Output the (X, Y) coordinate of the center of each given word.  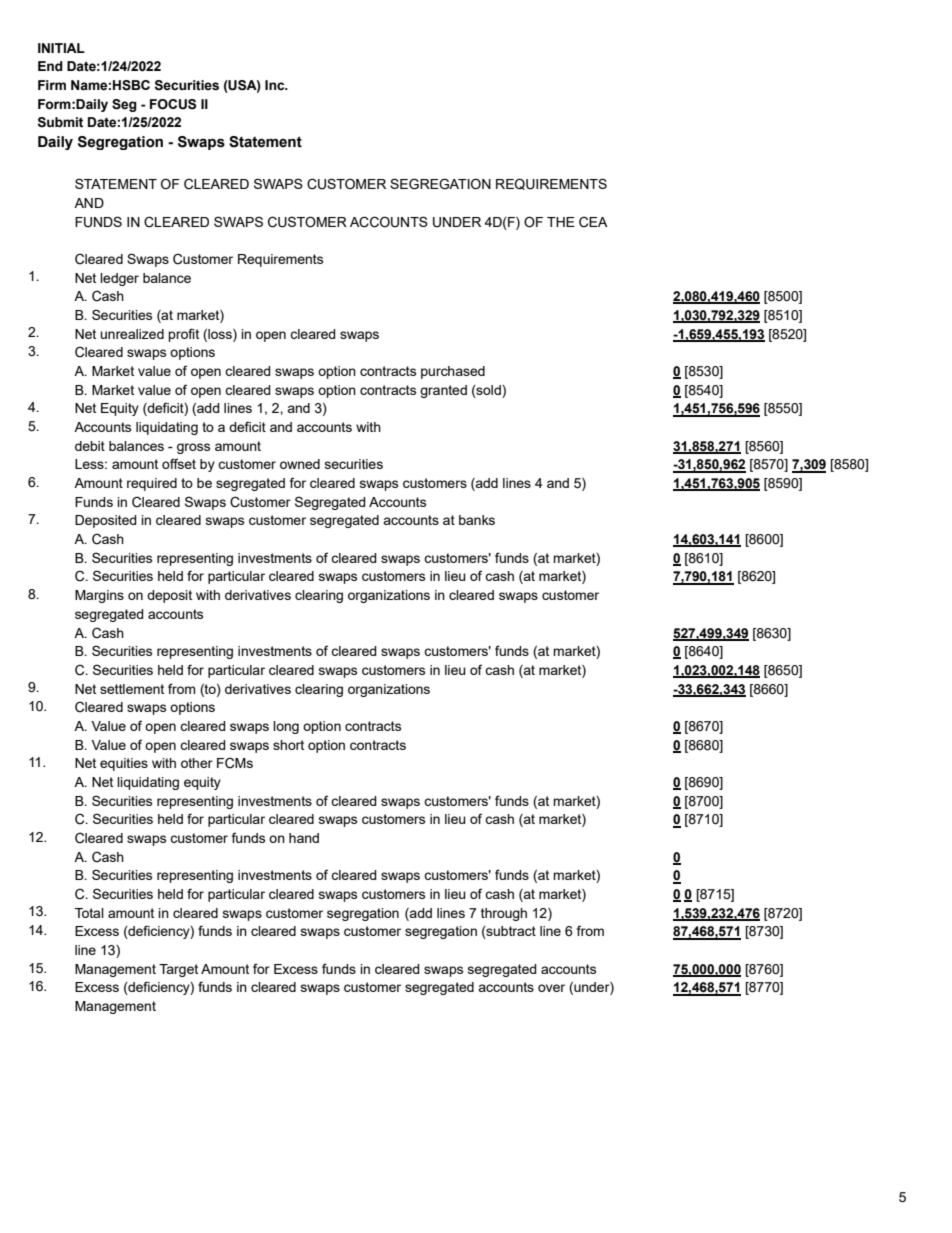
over (551, 988)
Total (89, 913)
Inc (276, 85)
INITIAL (61, 48)
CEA (593, 222)
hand (304, 838)
